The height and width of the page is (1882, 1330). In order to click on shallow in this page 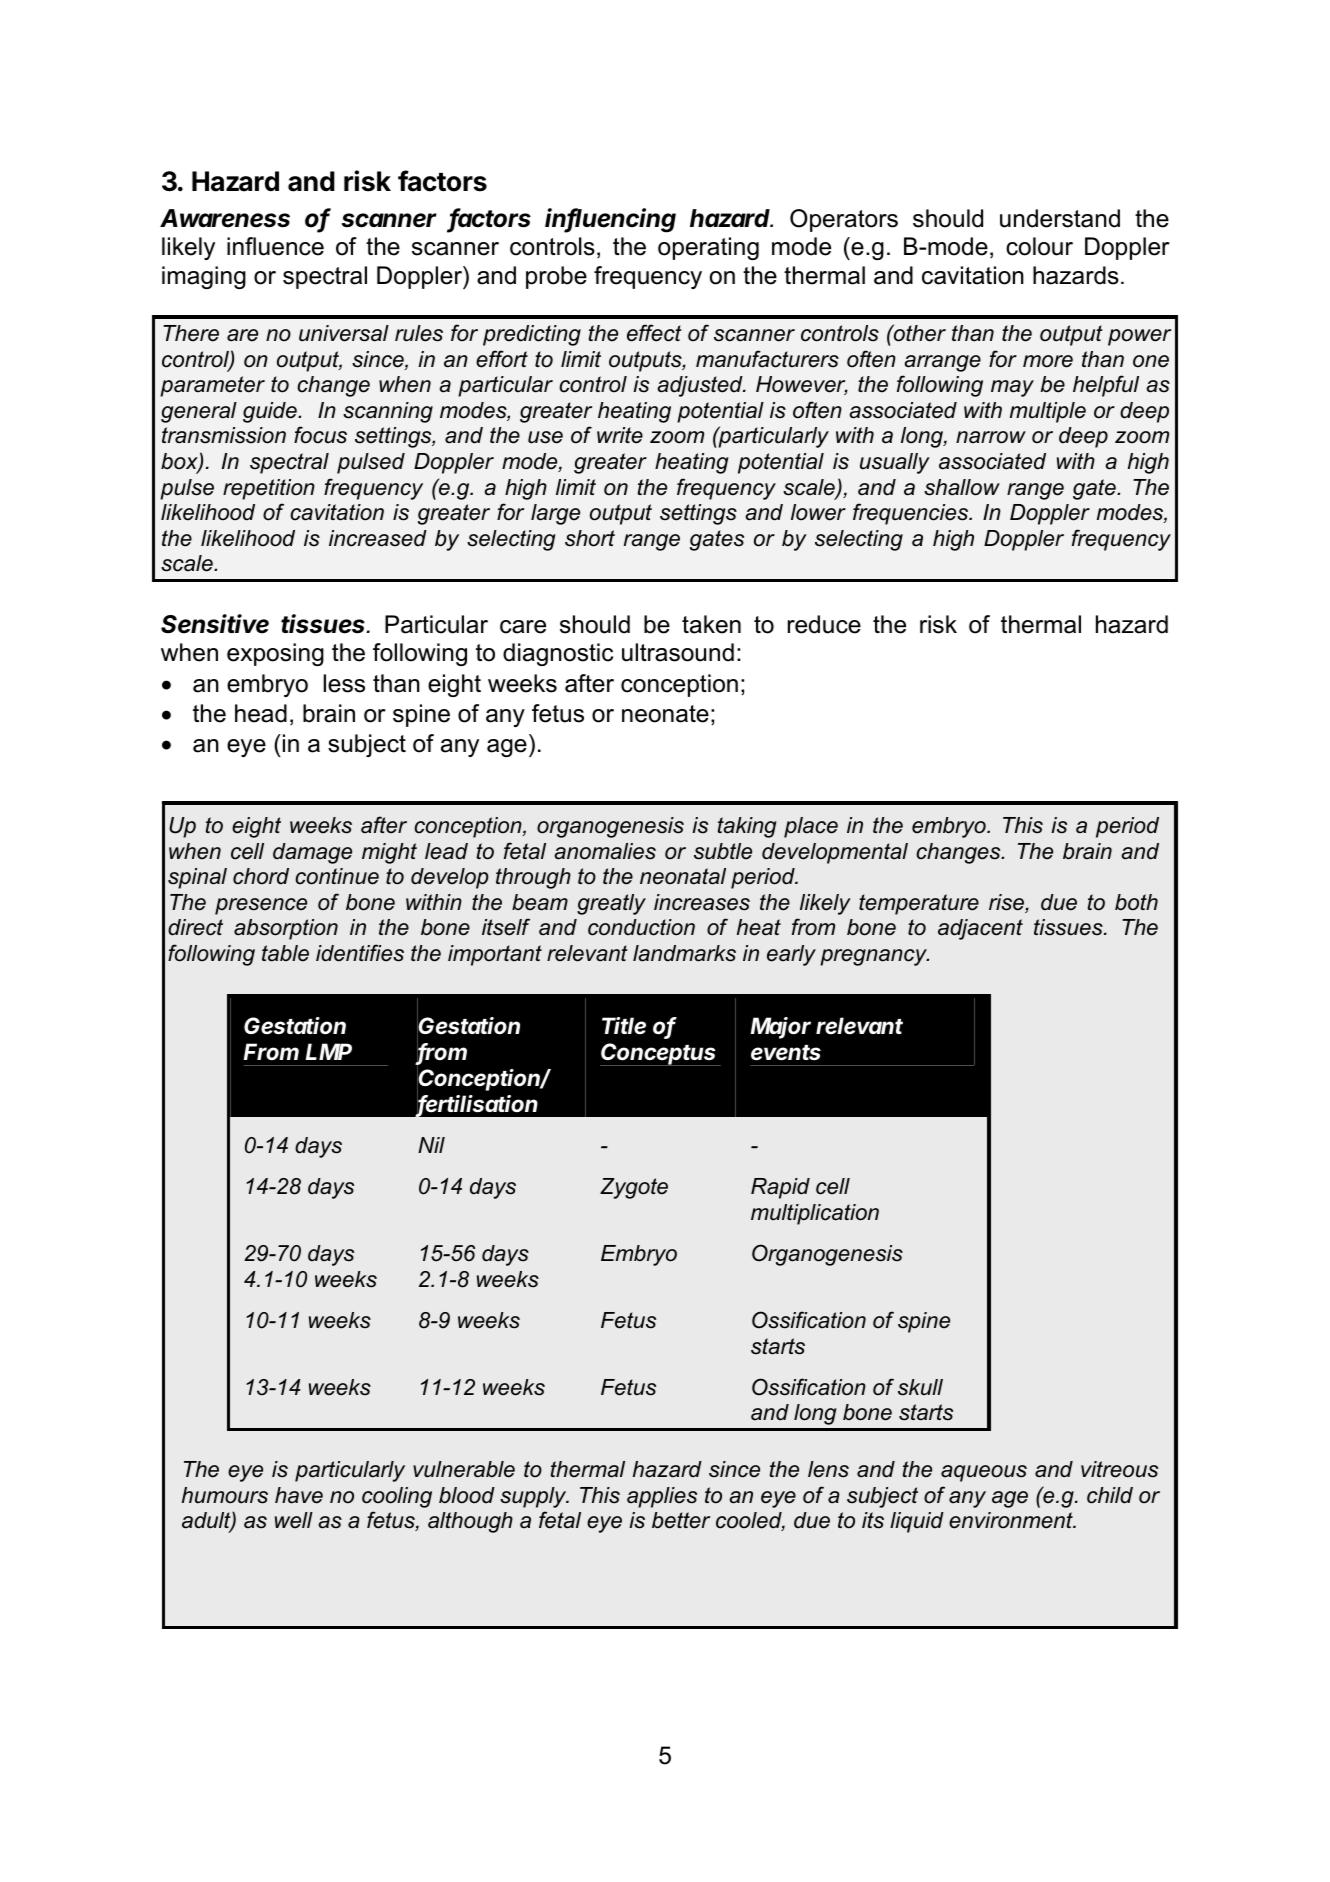, I will do `click(962, 487)`.
